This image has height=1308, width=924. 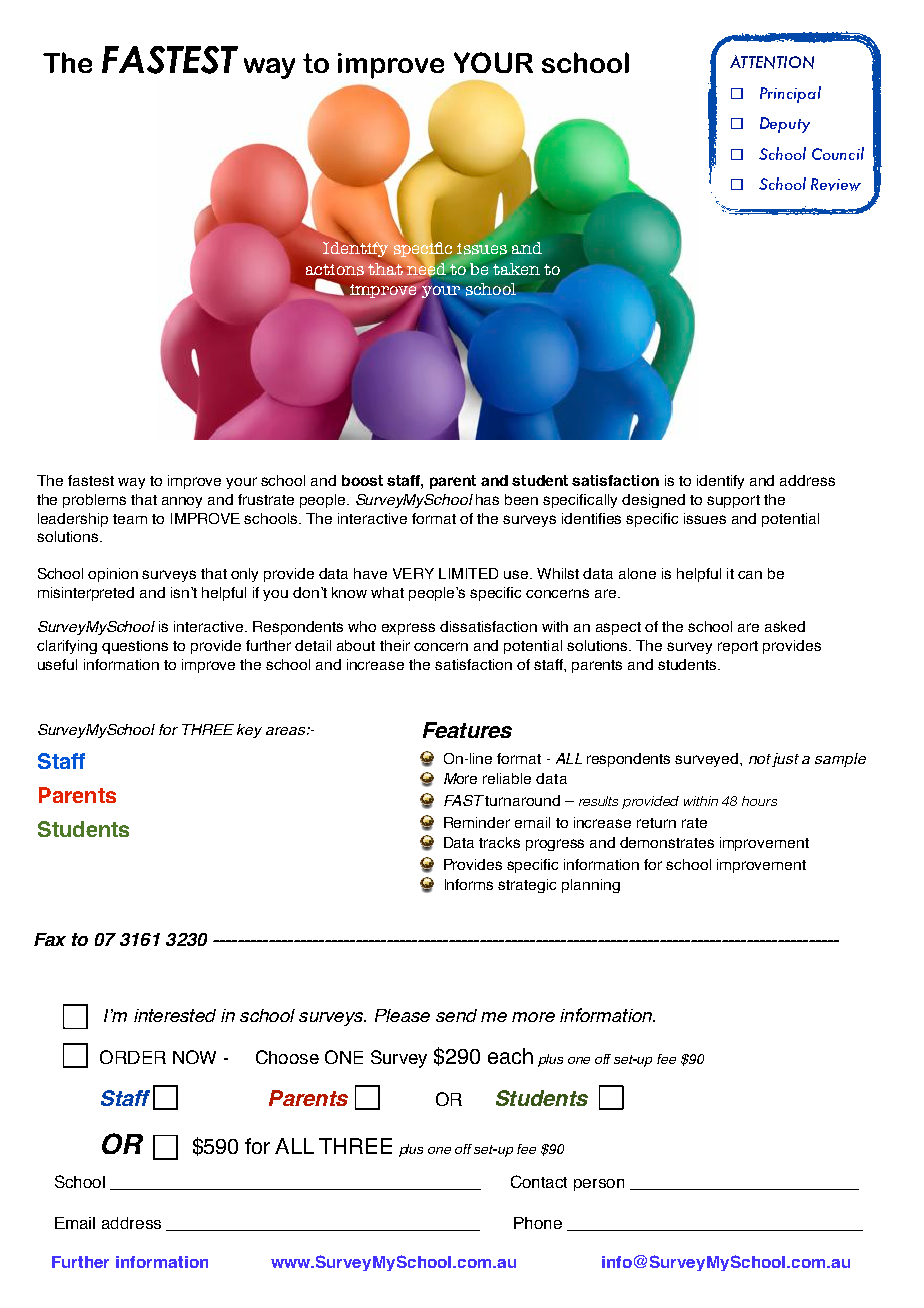 What do you see at coordinates (133, 1057) in the image?
I see `ORDER` at bounding box center [133, 1057].
